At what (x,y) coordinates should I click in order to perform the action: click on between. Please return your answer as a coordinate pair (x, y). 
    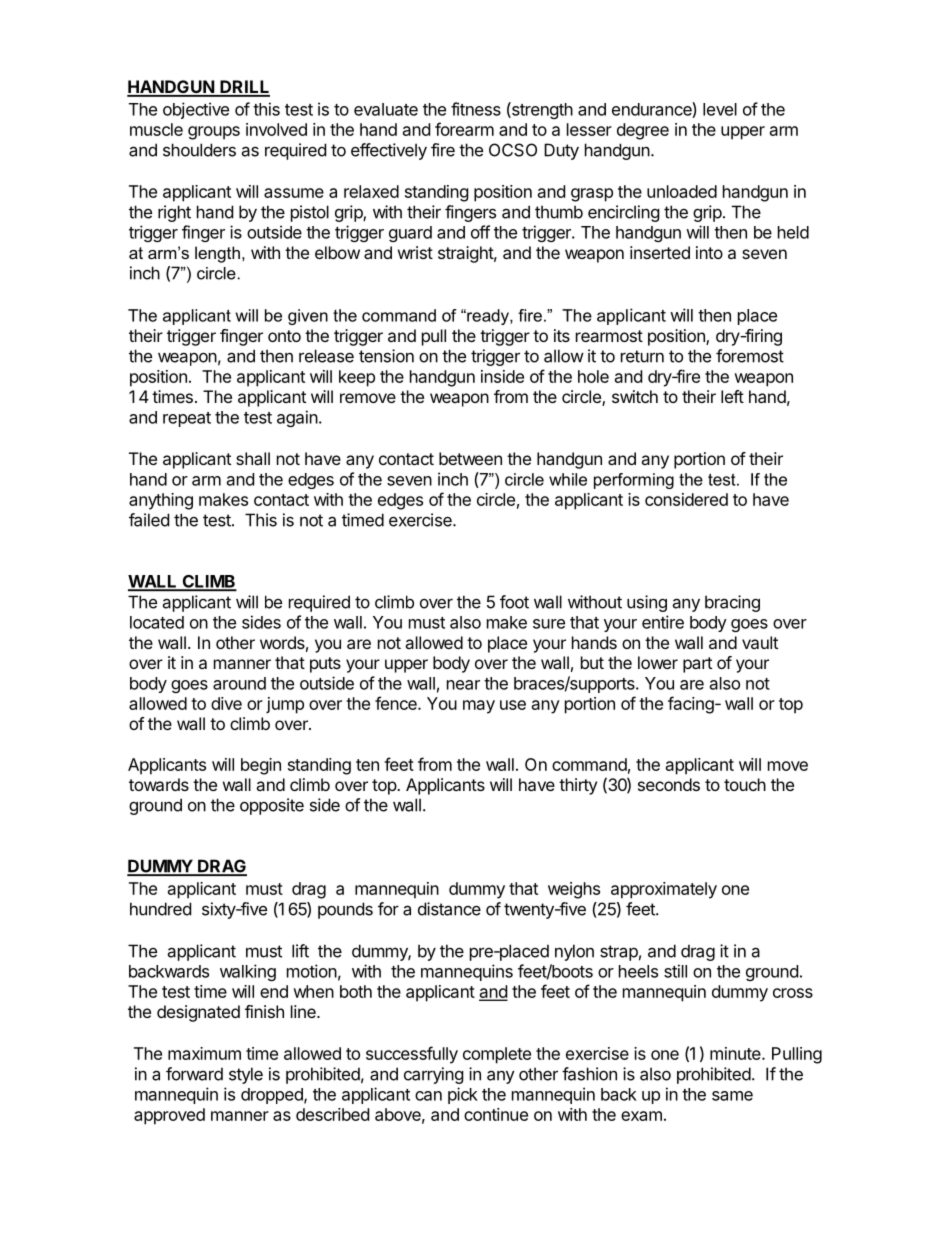
    Looking at the image, I should click on (470, 458).
